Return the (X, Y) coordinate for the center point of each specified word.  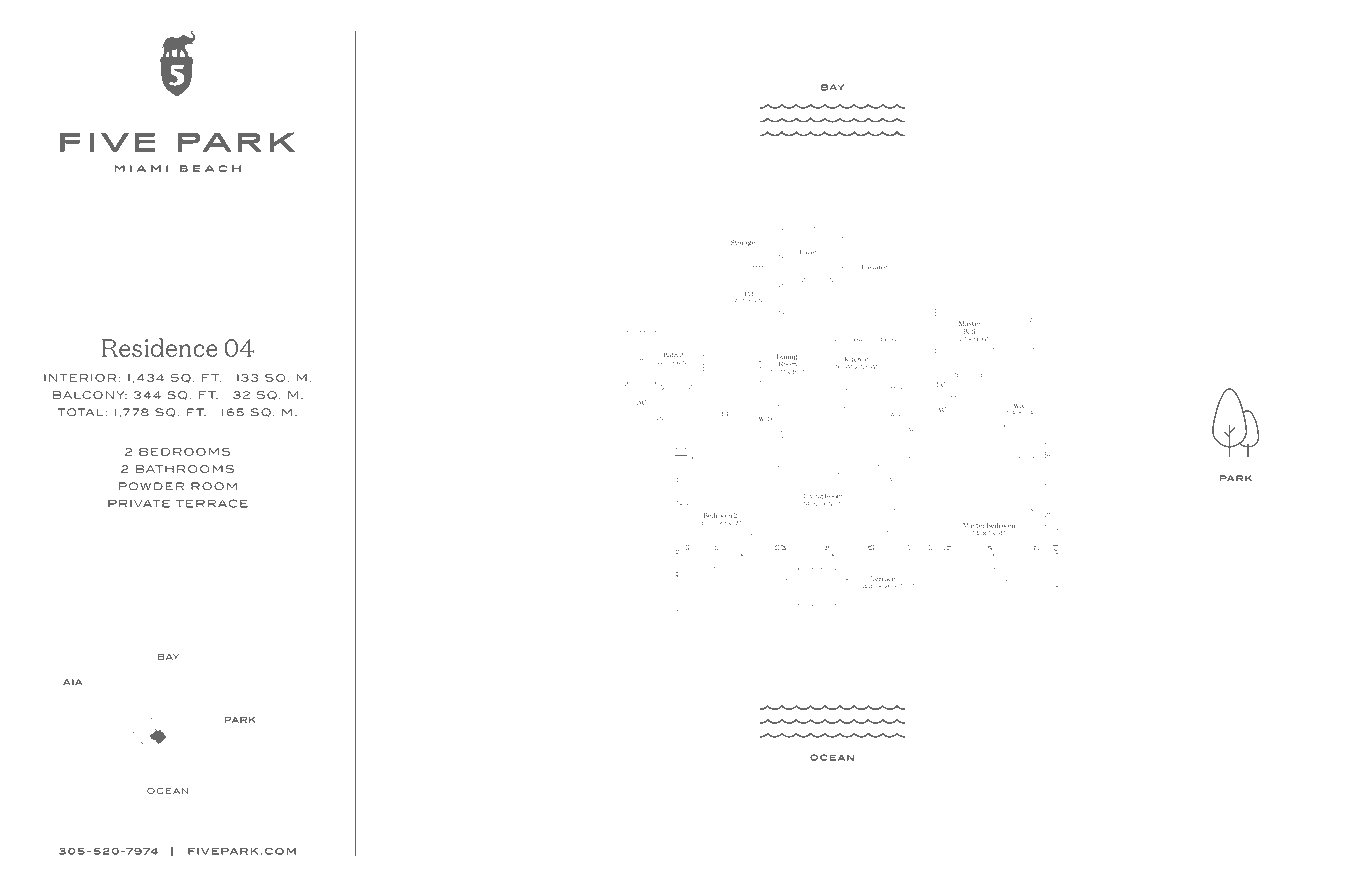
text (667, 844)
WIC (1020, 406)
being (467, 816)
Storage (743, 243)
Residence (160, 347)
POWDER (151, 486)
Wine (896, 414)
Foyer (808, 253)
